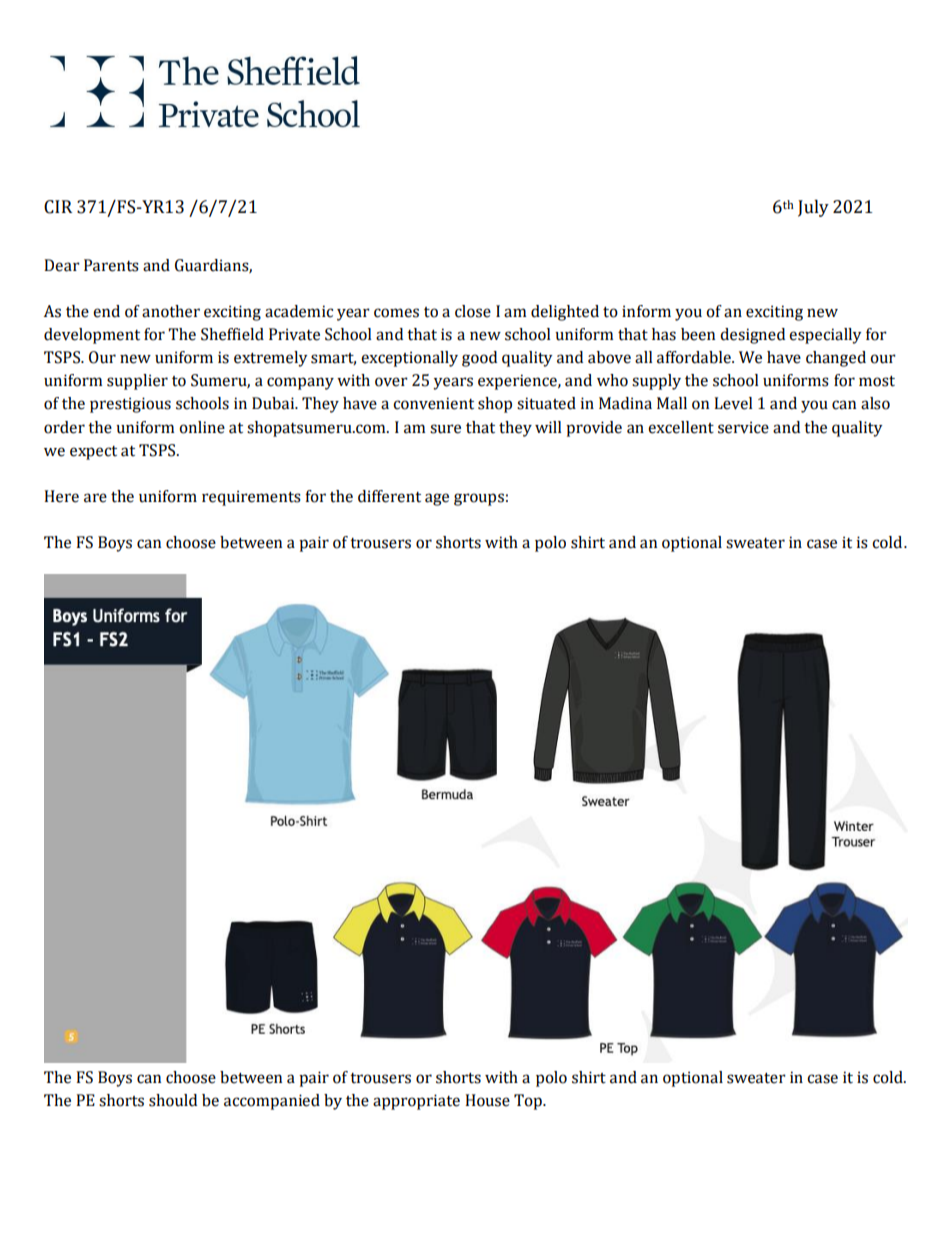 This screenshot has height=1233, width=952. What do you see at coordinates (487, 1100) in the screenshot?
I see `House` at bounding box center [487, 1100].
